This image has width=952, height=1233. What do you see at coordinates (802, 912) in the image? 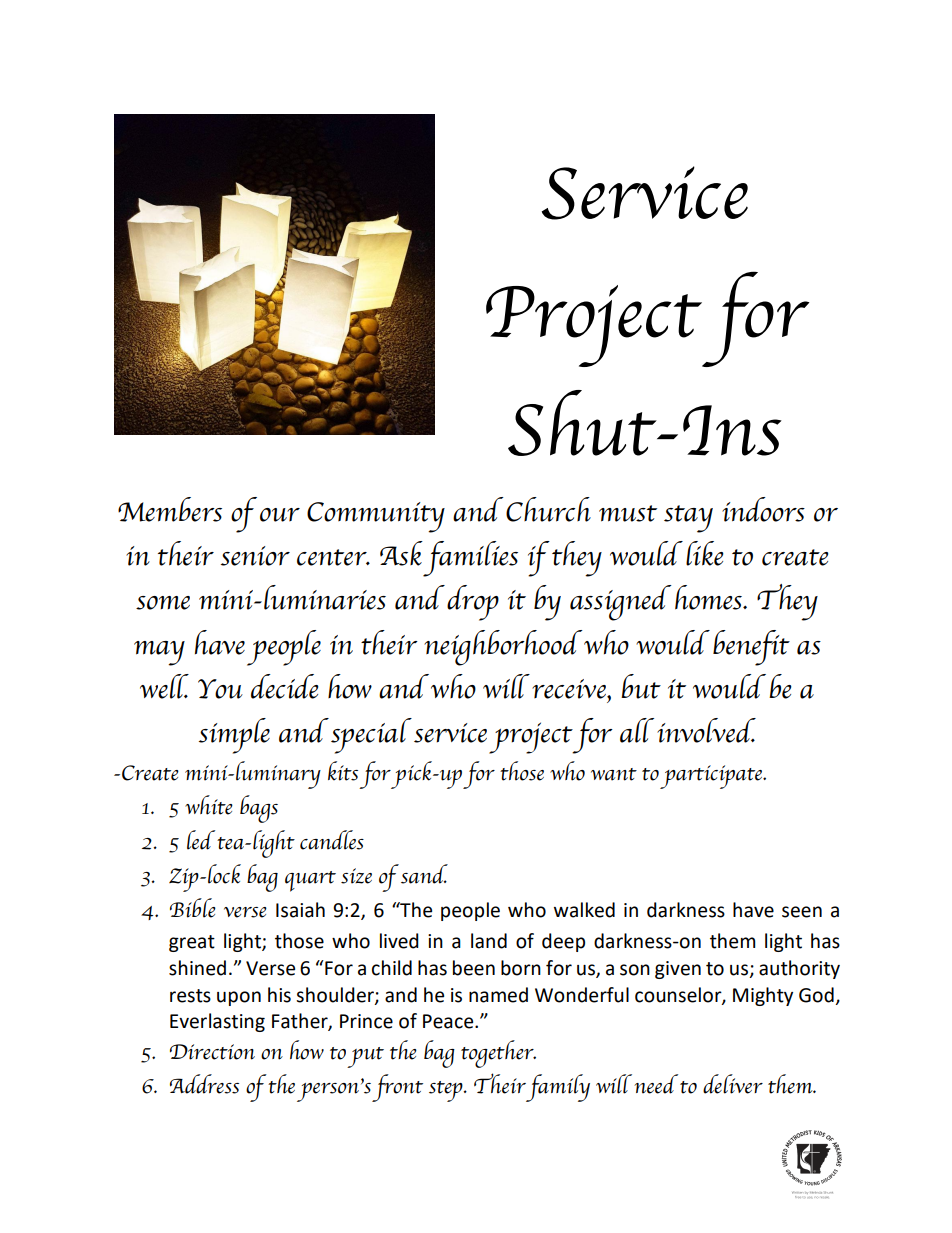
I see `seen` at bounding box center [802, 912].
